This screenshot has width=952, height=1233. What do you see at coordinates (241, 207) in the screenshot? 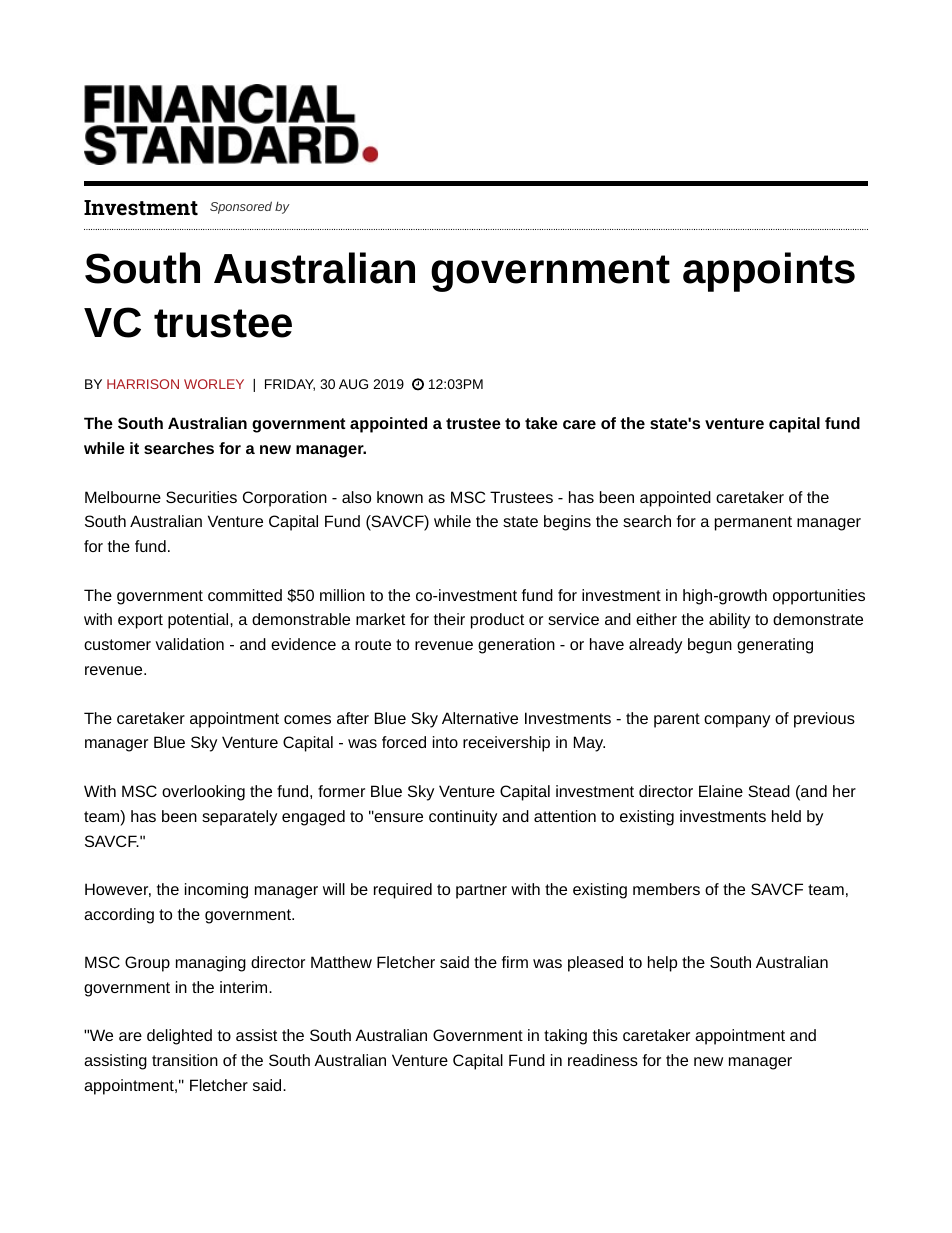
I see `Sponsored` at bounding box center [241, 207].
